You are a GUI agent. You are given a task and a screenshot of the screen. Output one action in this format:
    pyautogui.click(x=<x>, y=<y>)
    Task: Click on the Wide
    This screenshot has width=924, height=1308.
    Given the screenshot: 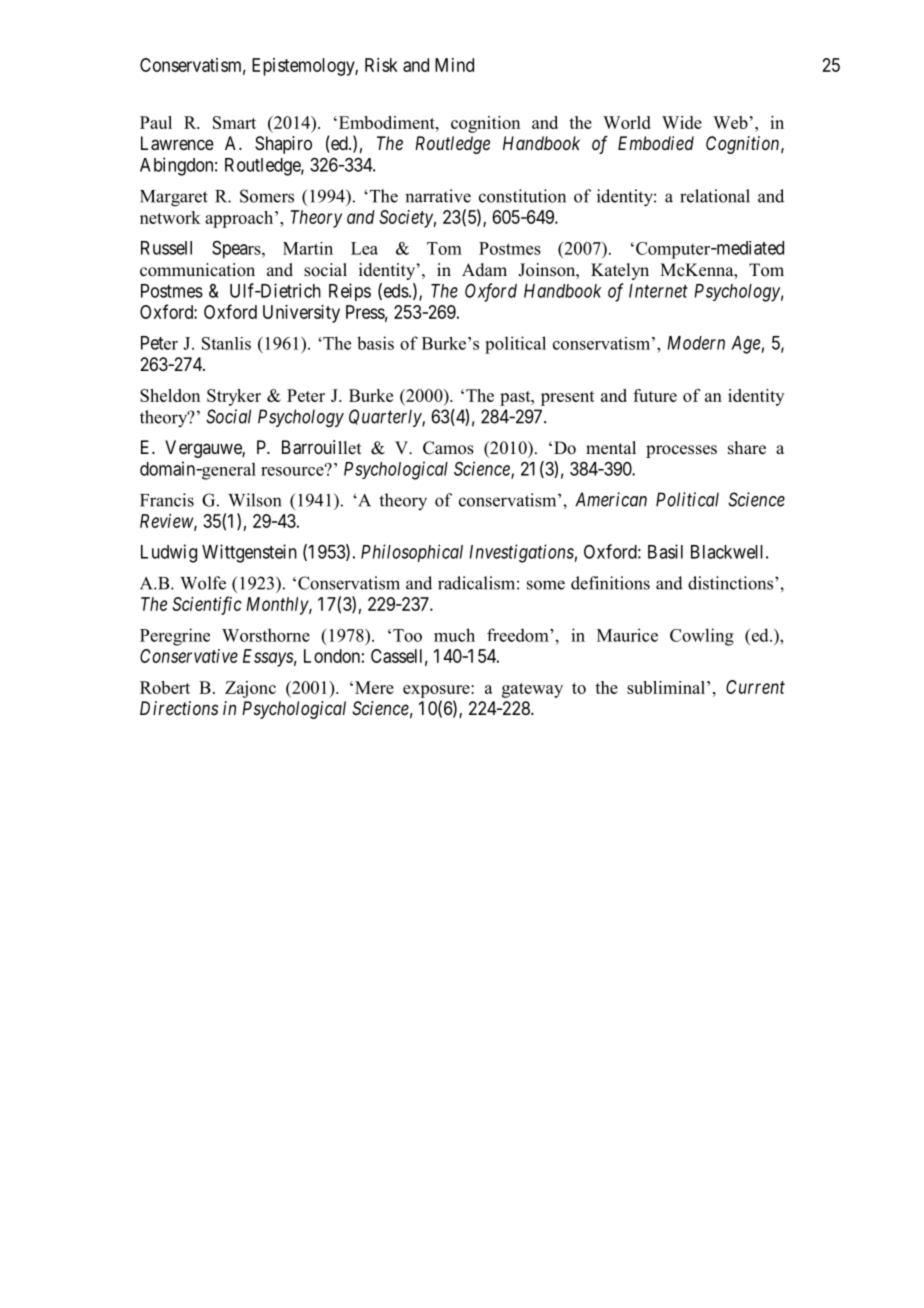 What is the action you would take?
    pyautogui.click(x=682, y=122)
